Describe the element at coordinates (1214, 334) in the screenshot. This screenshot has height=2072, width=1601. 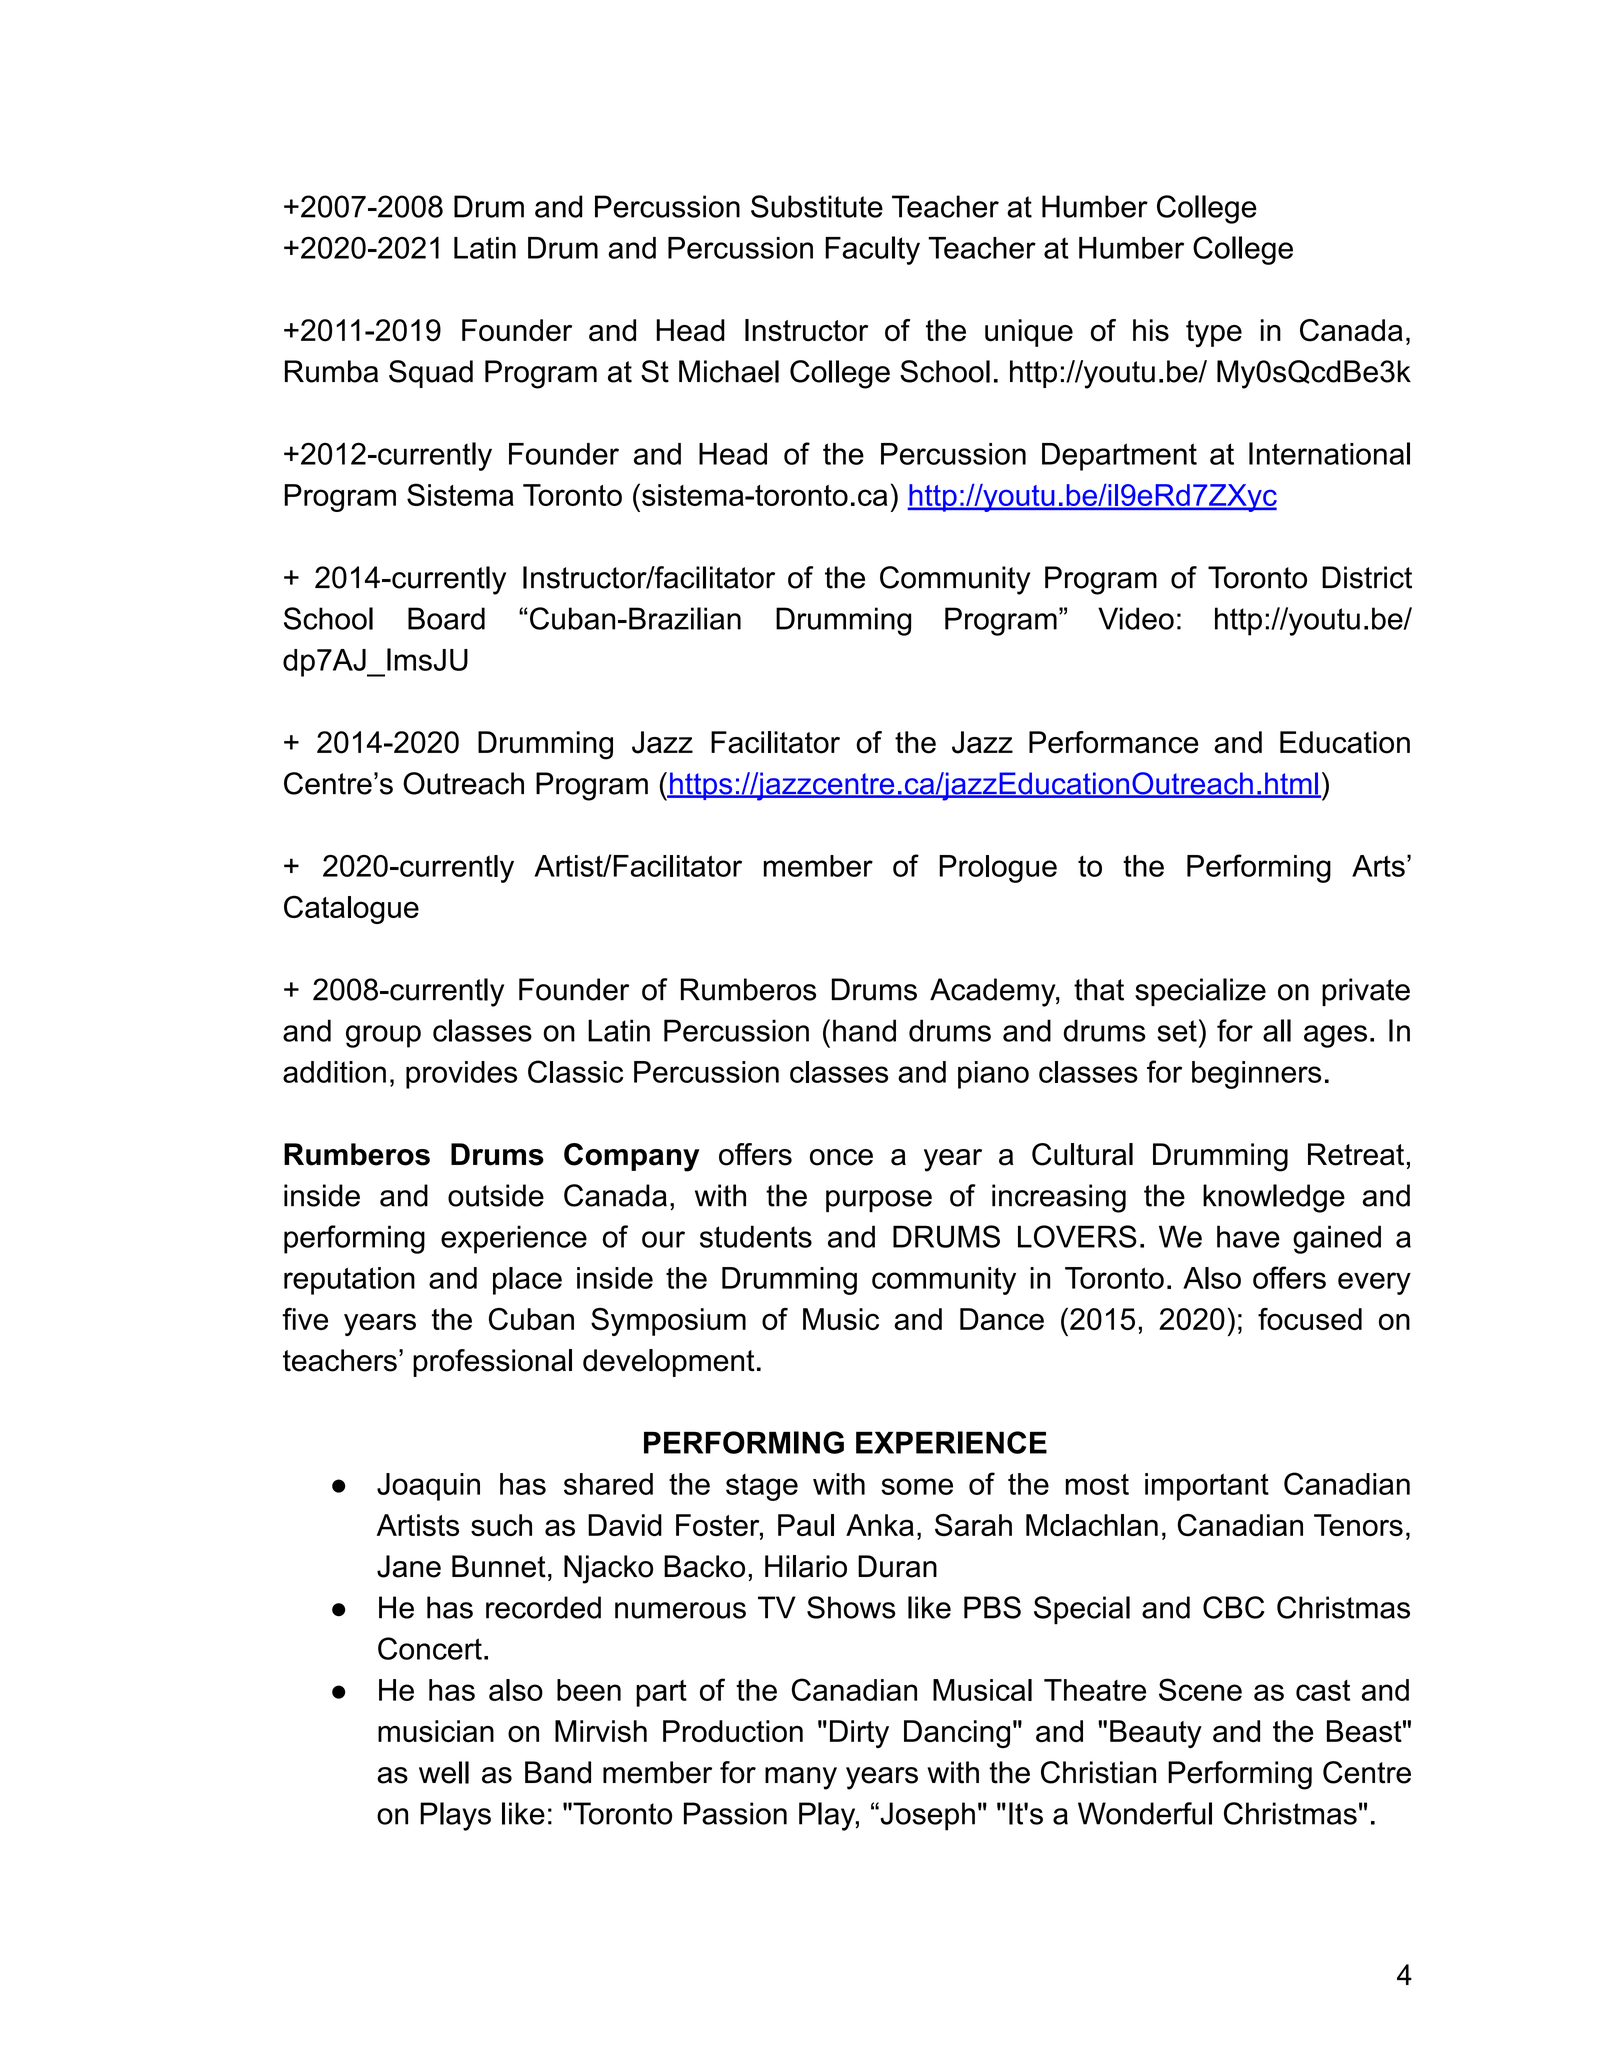
I see `type` at that location.
